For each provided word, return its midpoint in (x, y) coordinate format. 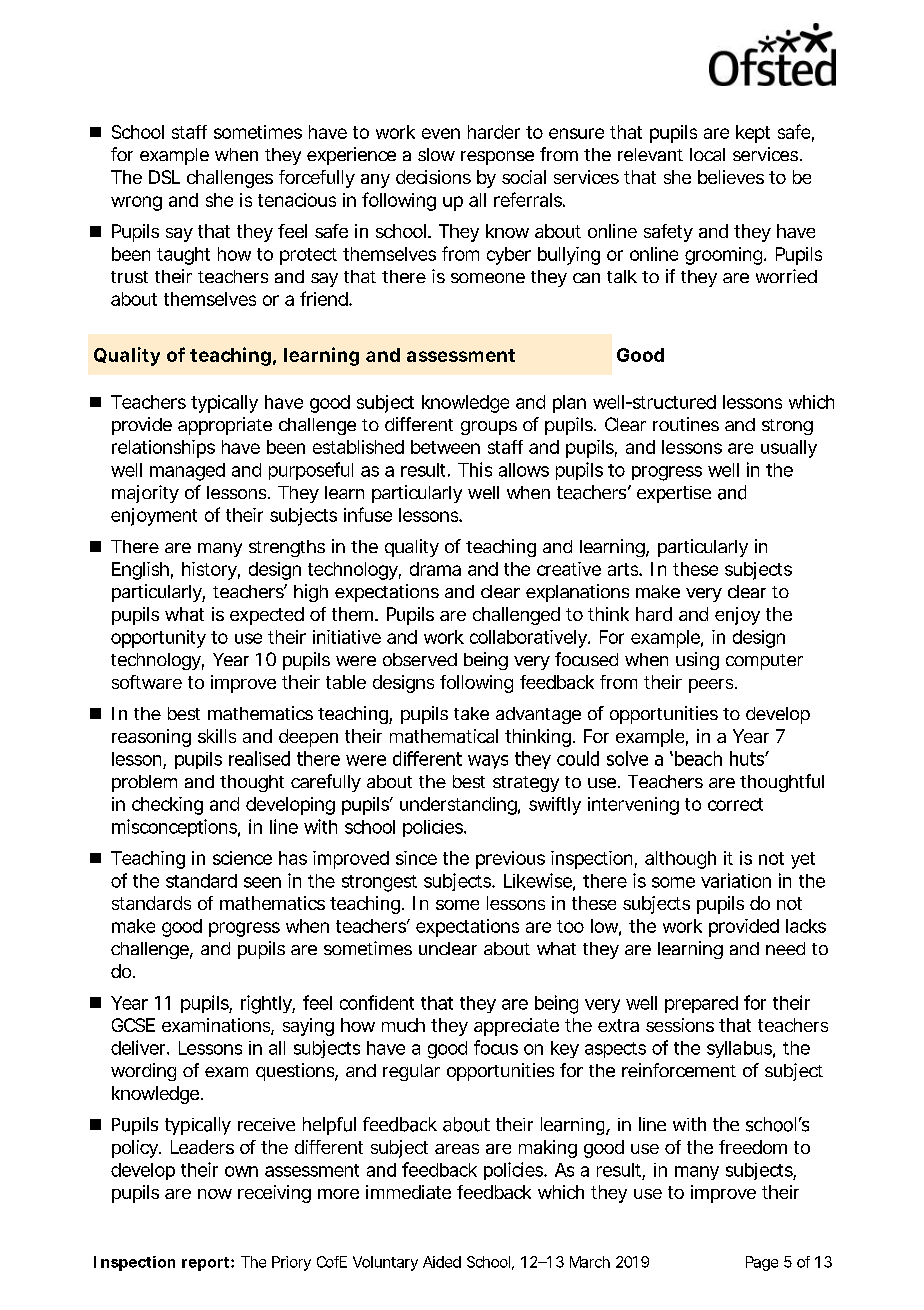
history (209, 571)
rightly (267, 1004)
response (497, 158)
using (697, 661)
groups (489, 428)
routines (686, 424)
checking (167, 806)
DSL (164, 177)
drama (435, 569)
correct (735, 804)
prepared (701, 1004)
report (207, 1264)
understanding (458, 806)
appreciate (516, 1027)
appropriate (225, 426)
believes (731, 177)
